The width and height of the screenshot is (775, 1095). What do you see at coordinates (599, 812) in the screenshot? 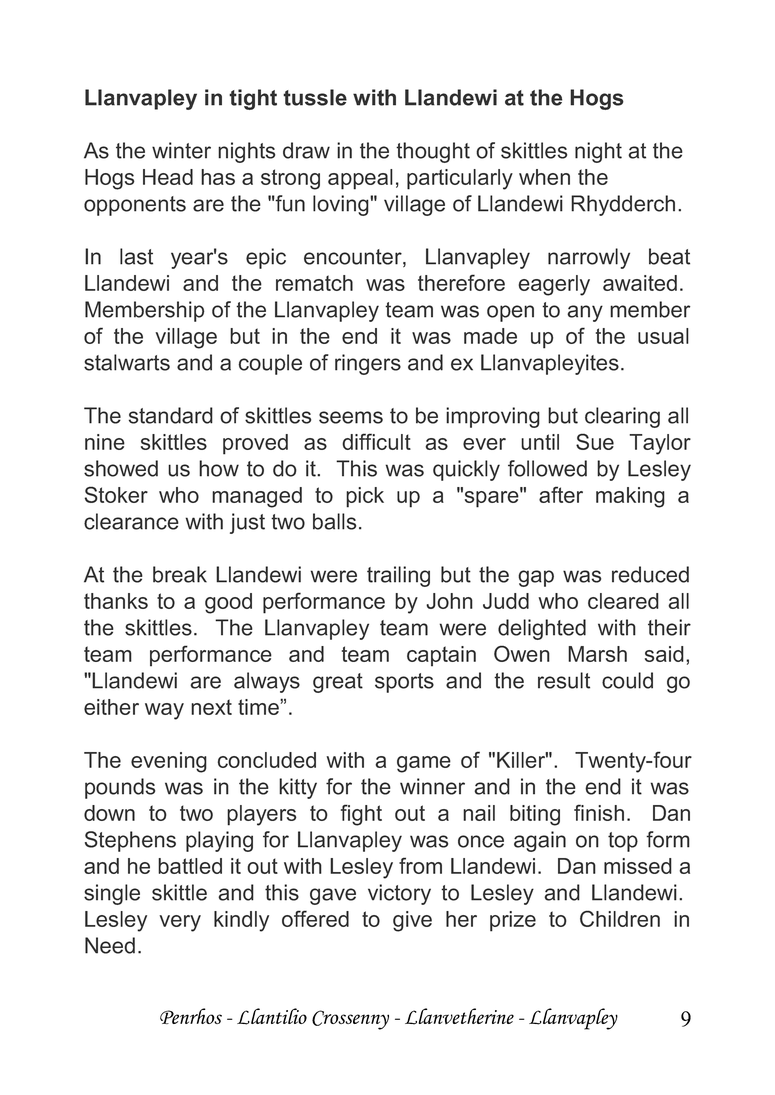
I see `finish` at bounding box center [599, 812].
